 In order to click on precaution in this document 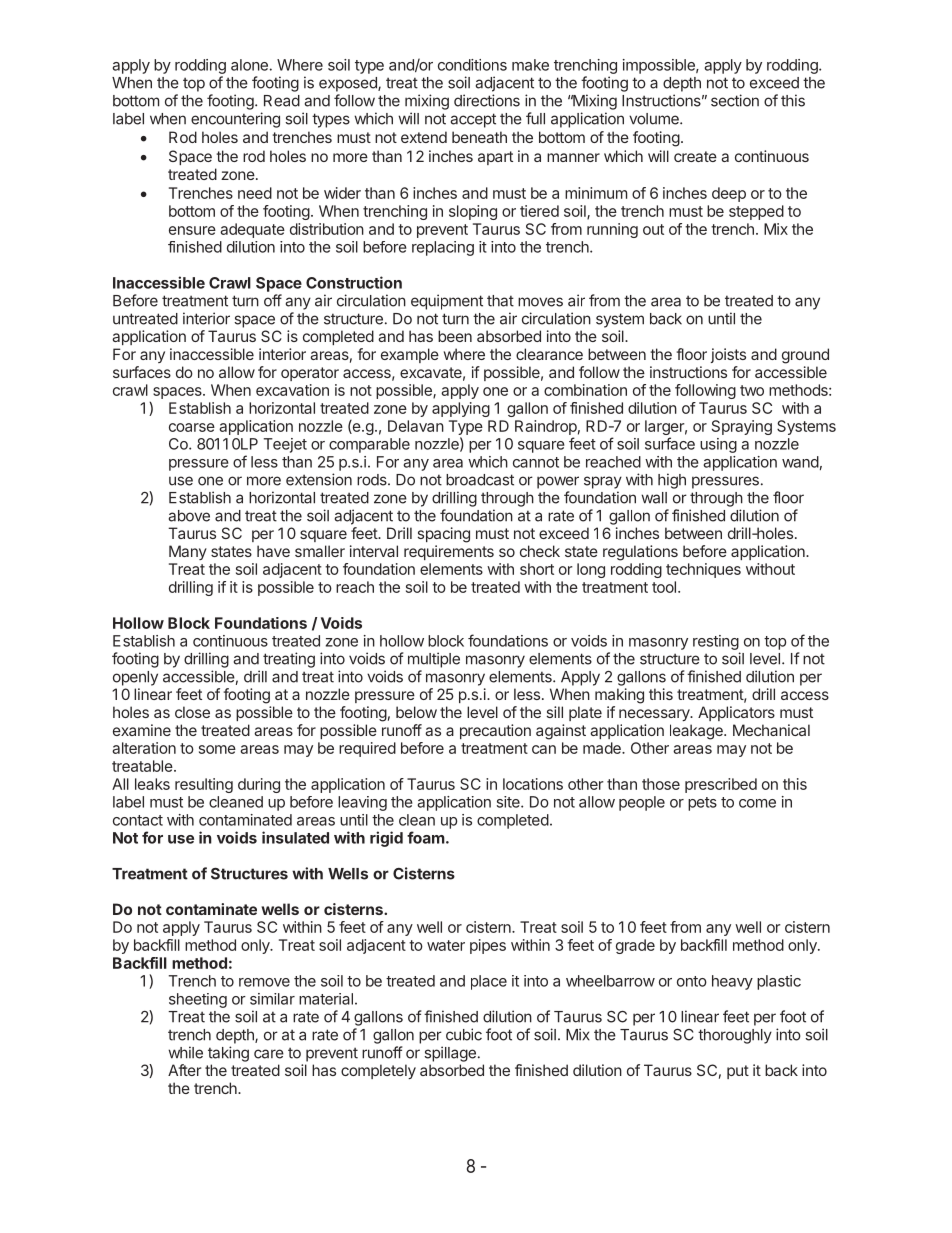, I will do `click(495, 731)`.
